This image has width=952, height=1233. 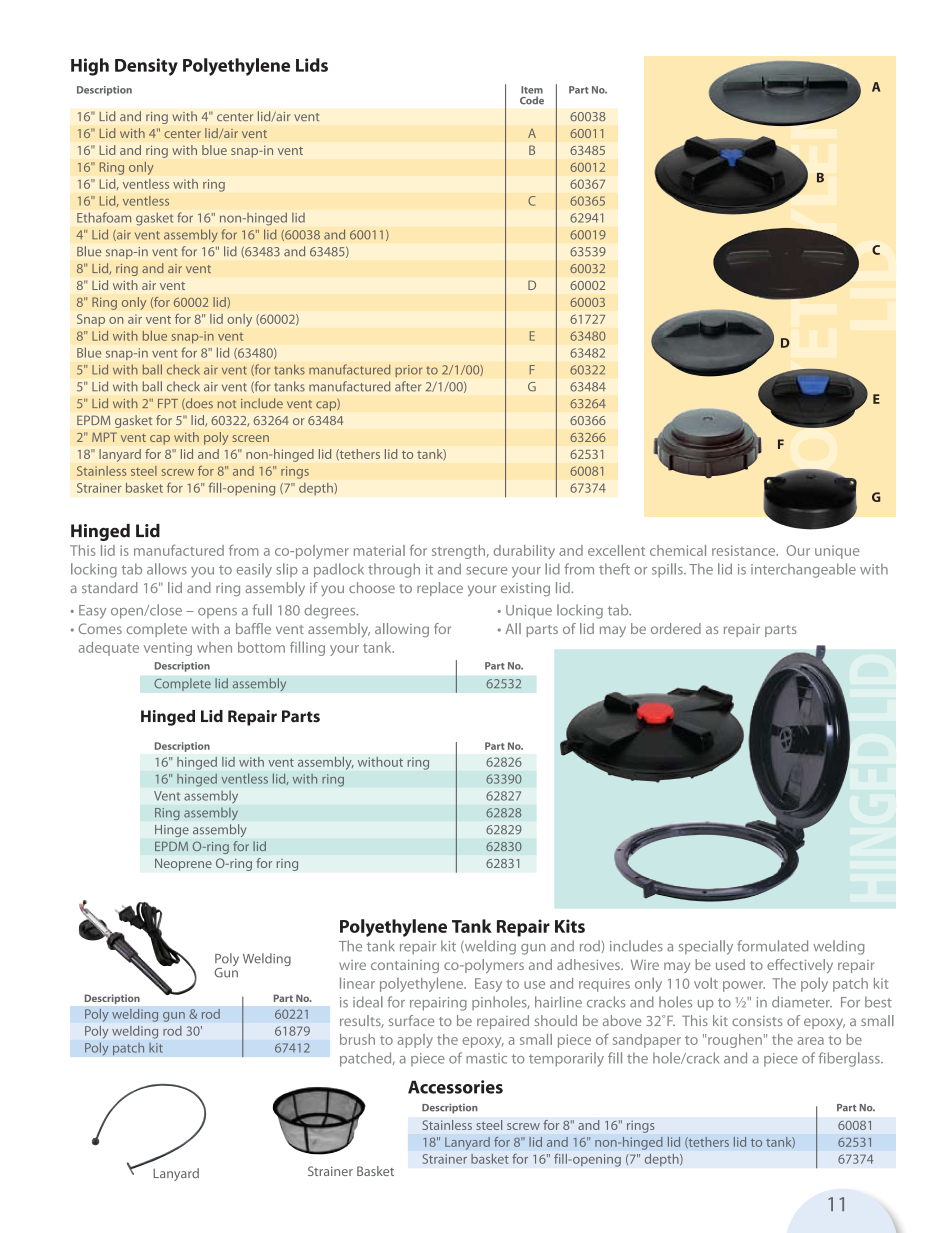 I want to click on Density, so click(x=146, y=67).
